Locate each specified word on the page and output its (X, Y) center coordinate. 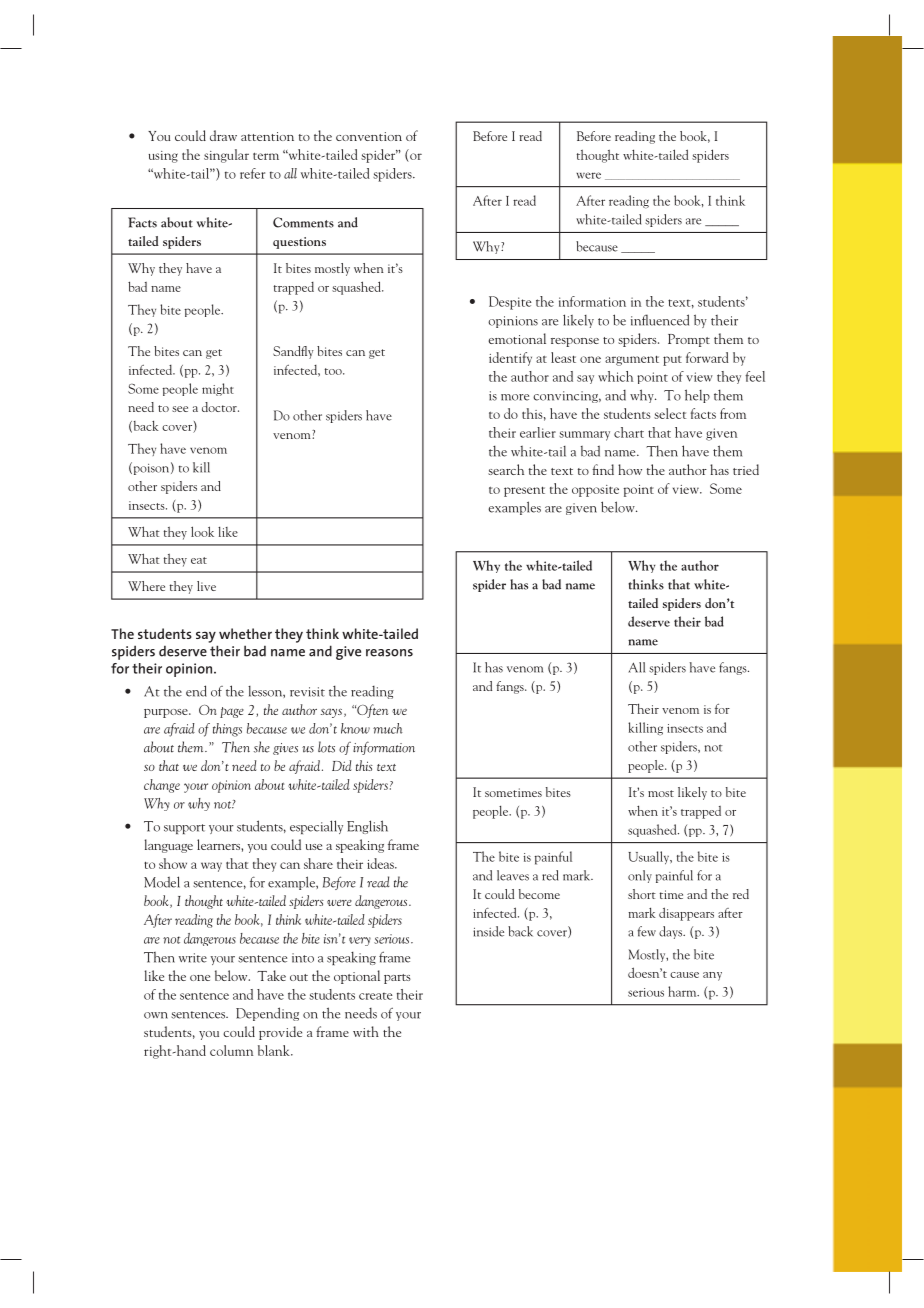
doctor (220, 407)
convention (369, 136)
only (640, 876)
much (388, 728)
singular (226, 156)
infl (639, 320)
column (231, 1050)
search (506, 469)
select (670, 413)
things (227, 730)
